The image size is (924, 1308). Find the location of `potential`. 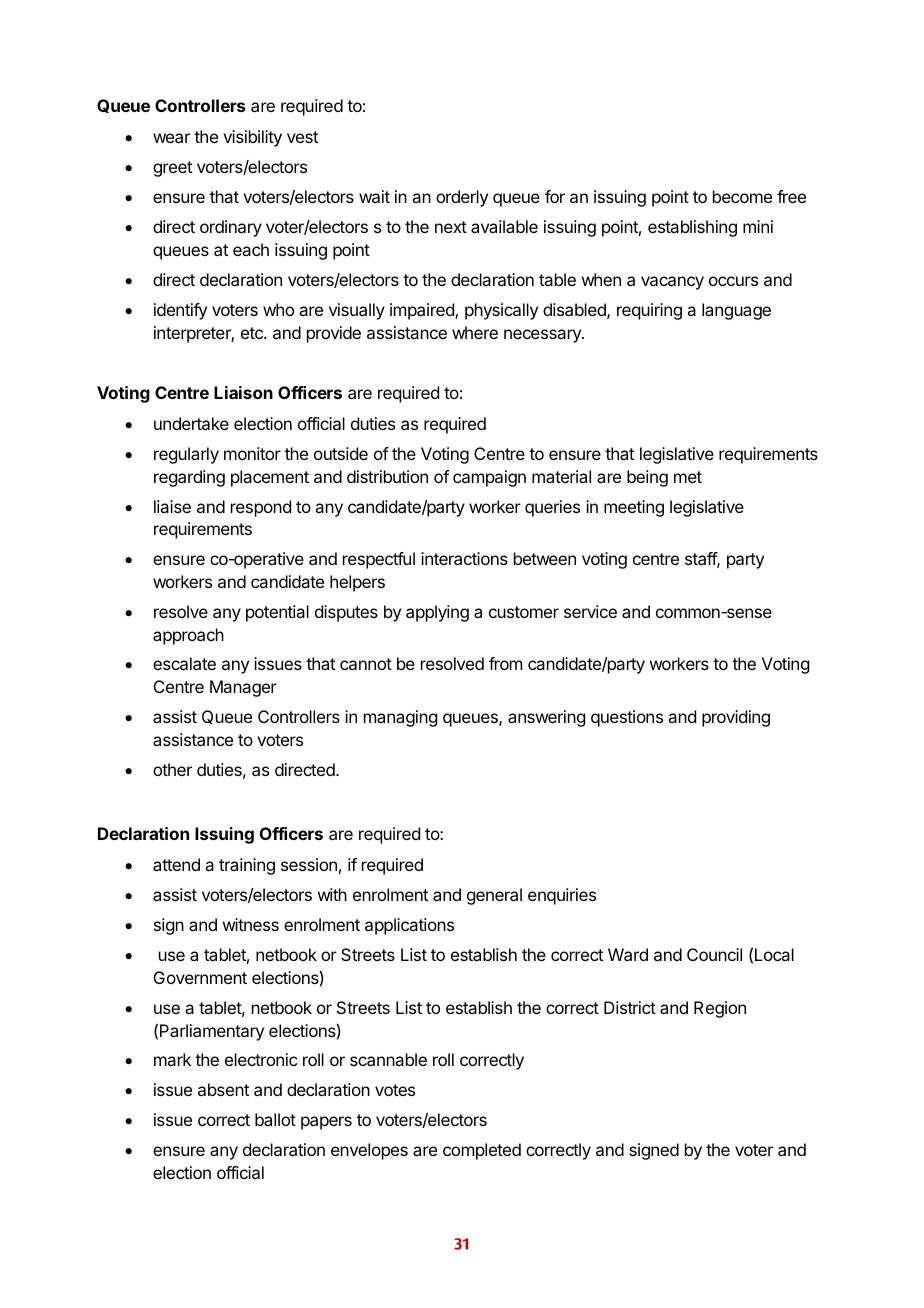

potential is located at coordinates (277, 613).
